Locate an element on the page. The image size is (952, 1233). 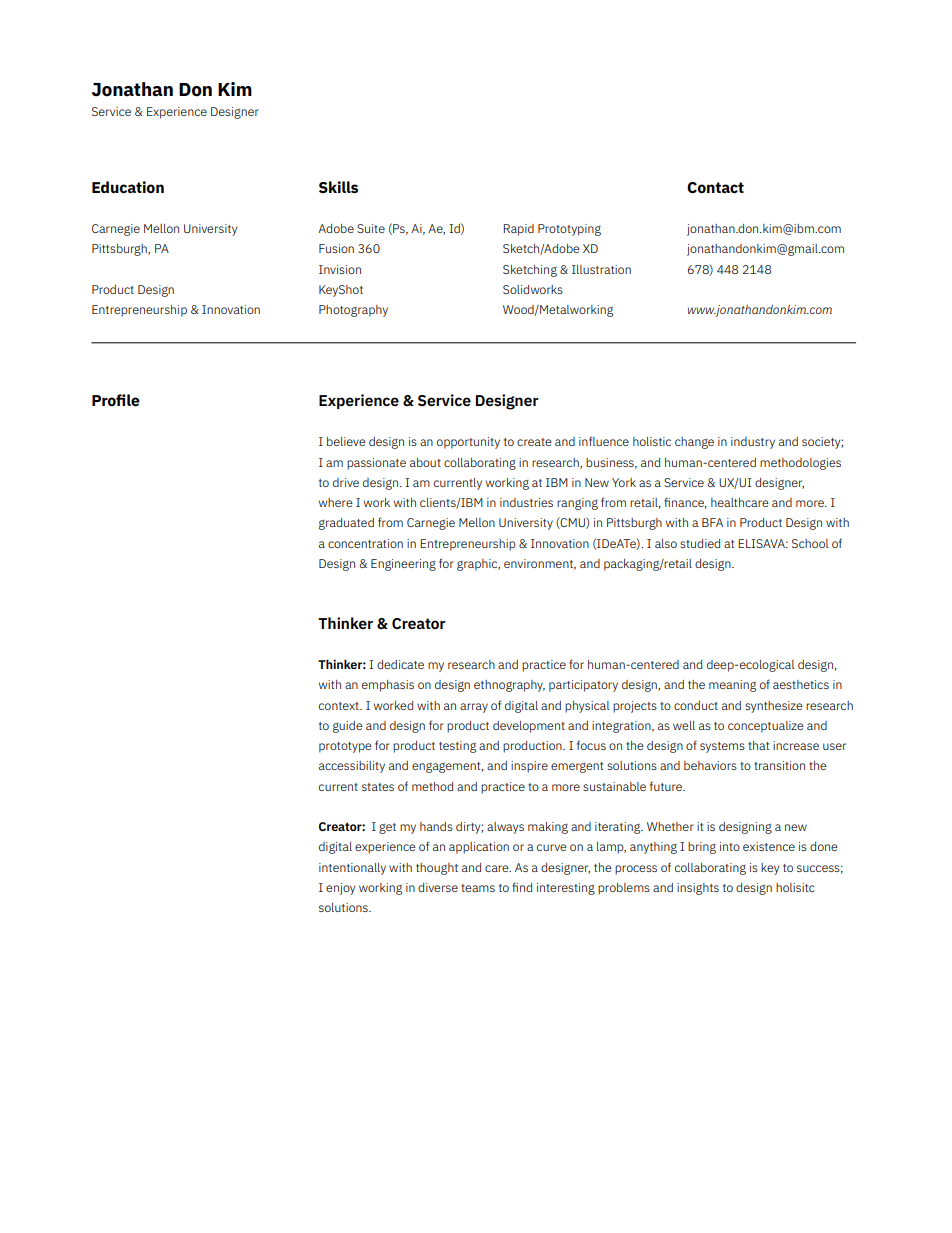
enjoy is located at coordinates (340, 889).
